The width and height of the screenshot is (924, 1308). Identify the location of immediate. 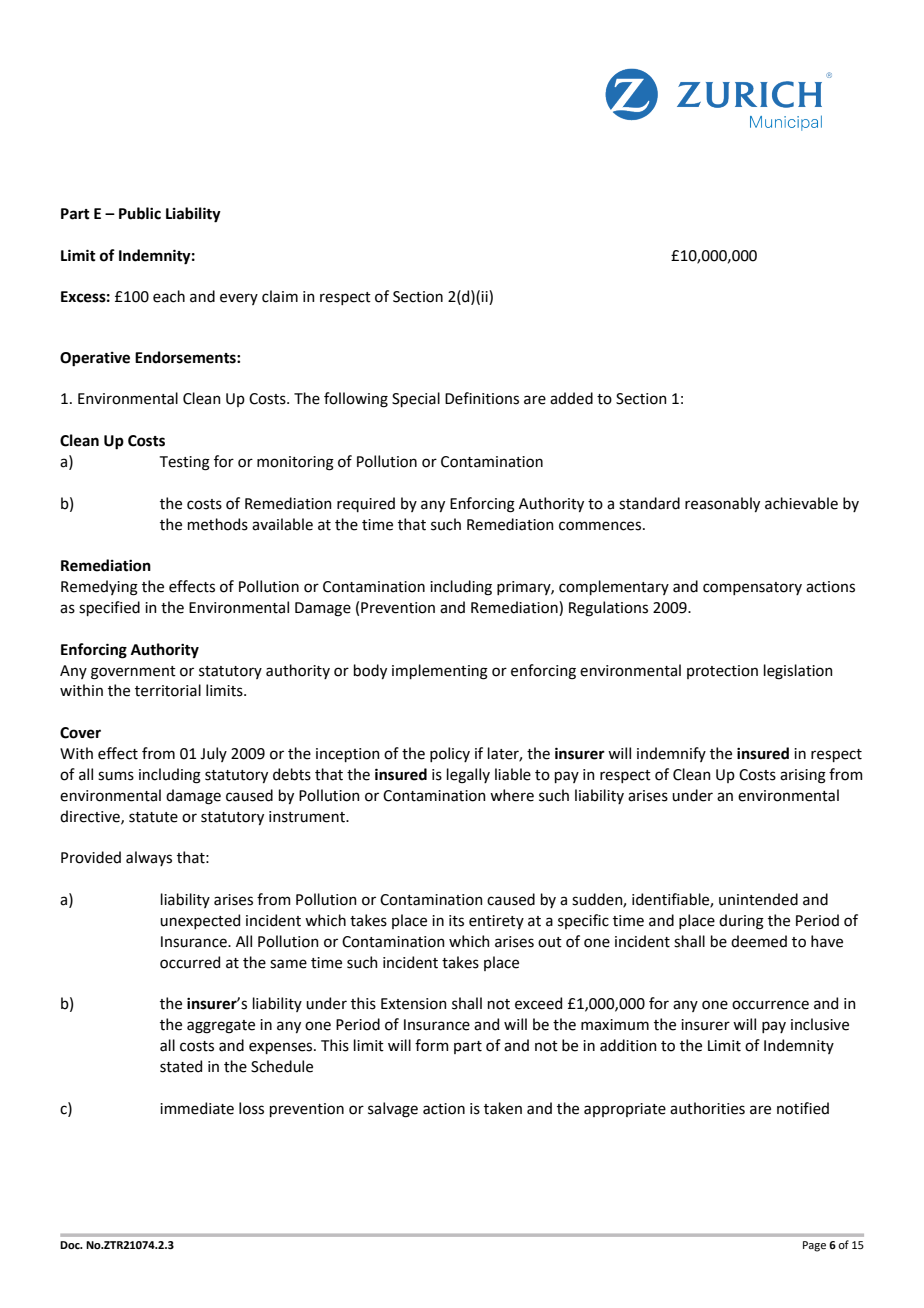
(197, 1108).
